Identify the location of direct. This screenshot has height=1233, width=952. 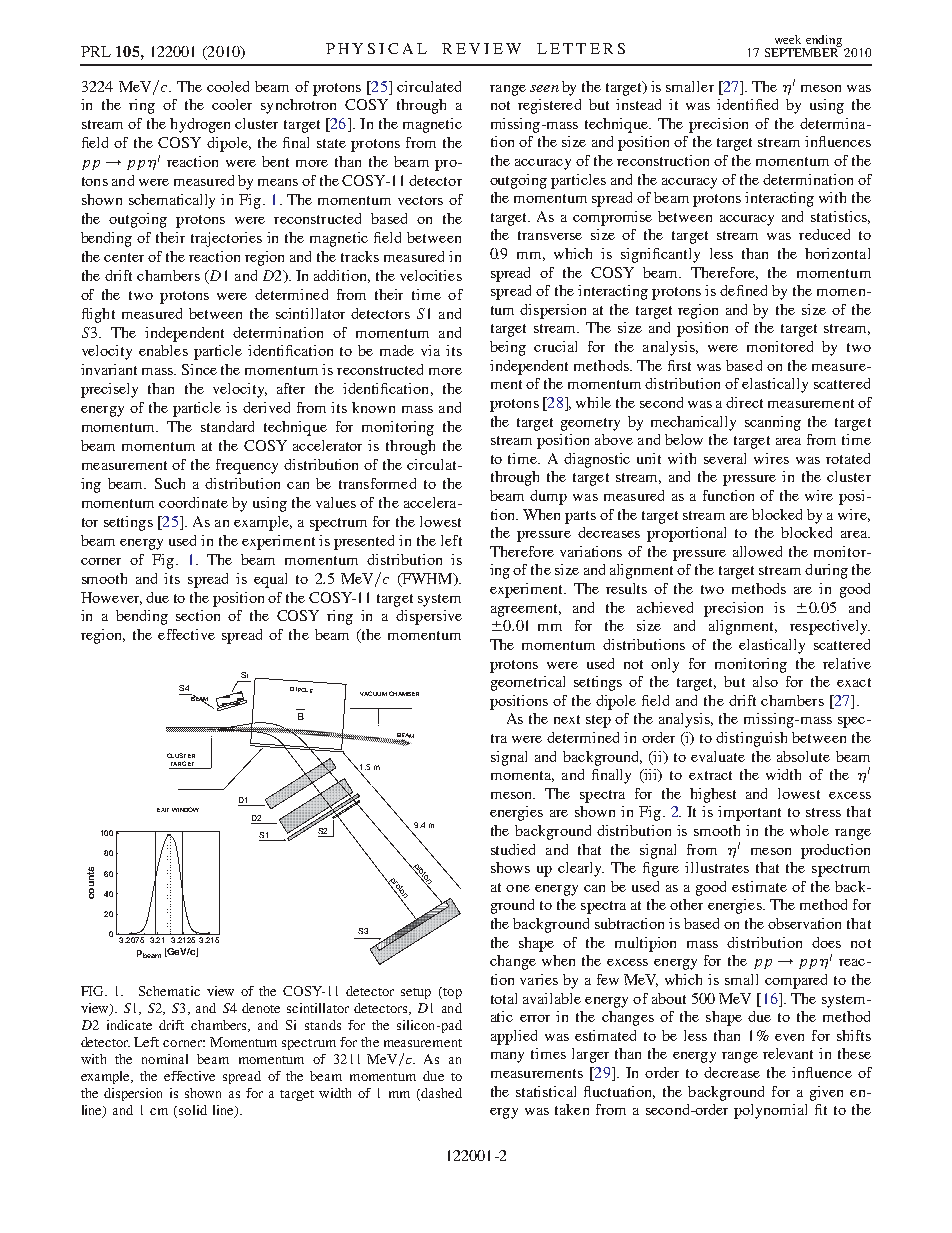
(744, 402).
